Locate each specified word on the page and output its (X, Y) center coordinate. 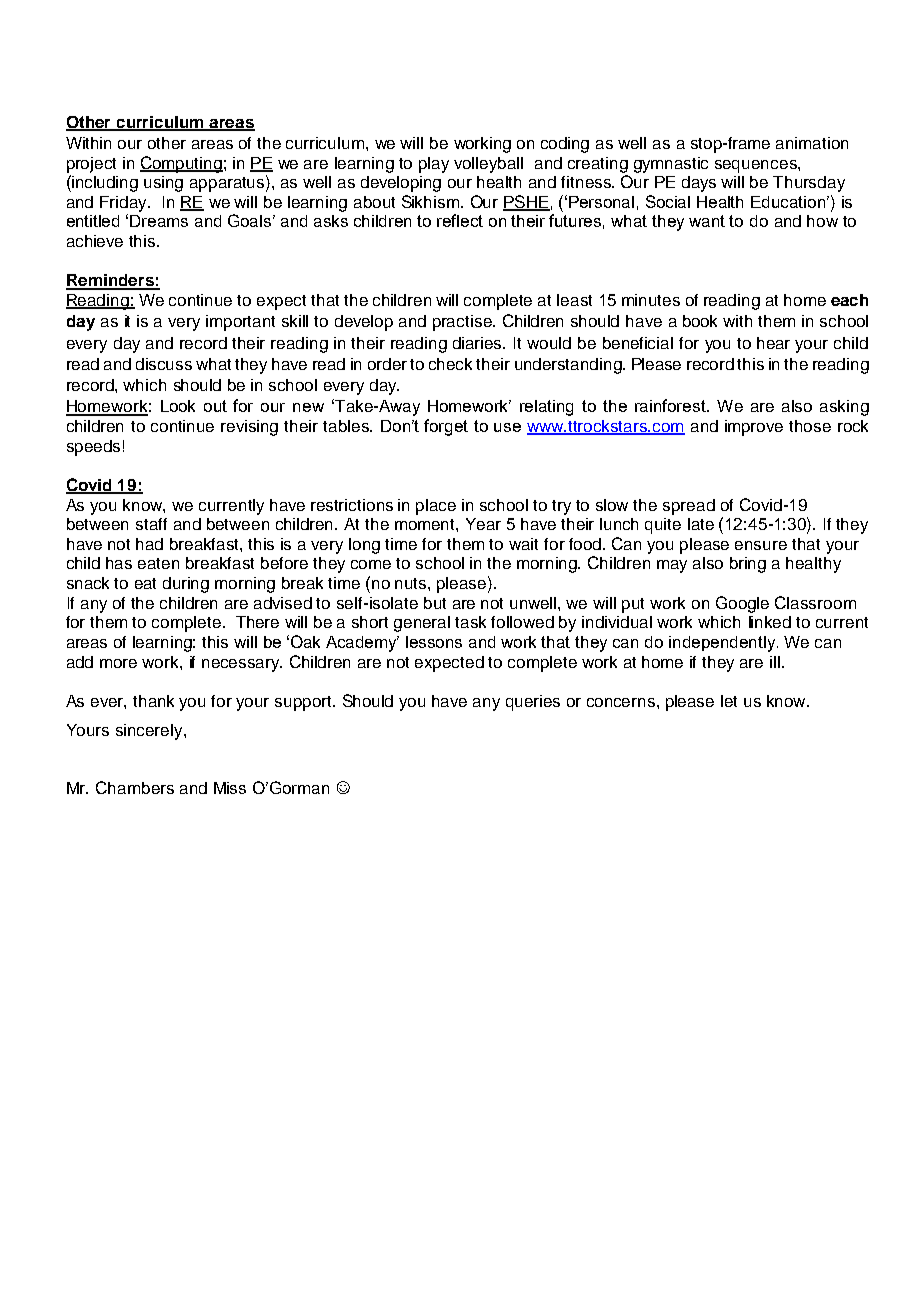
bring (748, 565)
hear (773, 343)
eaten (158, 563)
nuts (412, 583)
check (450, 364)
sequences (757, 166)
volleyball (488, 165)
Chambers (135, 787)
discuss (164, 364)
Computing (181, 164)
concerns (621, 702)
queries (533, 703)
